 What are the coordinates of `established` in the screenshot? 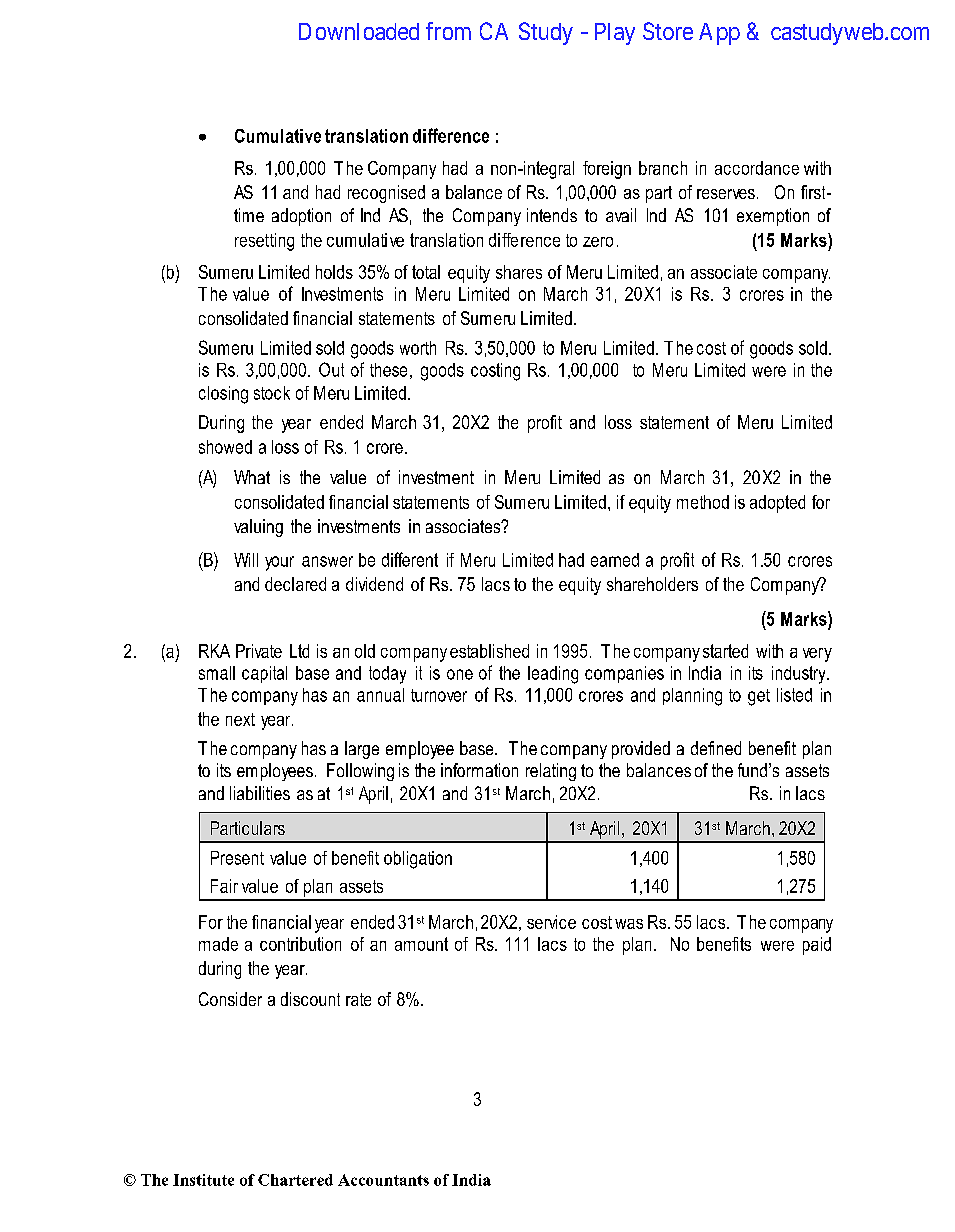 It's located at (489, 651).
